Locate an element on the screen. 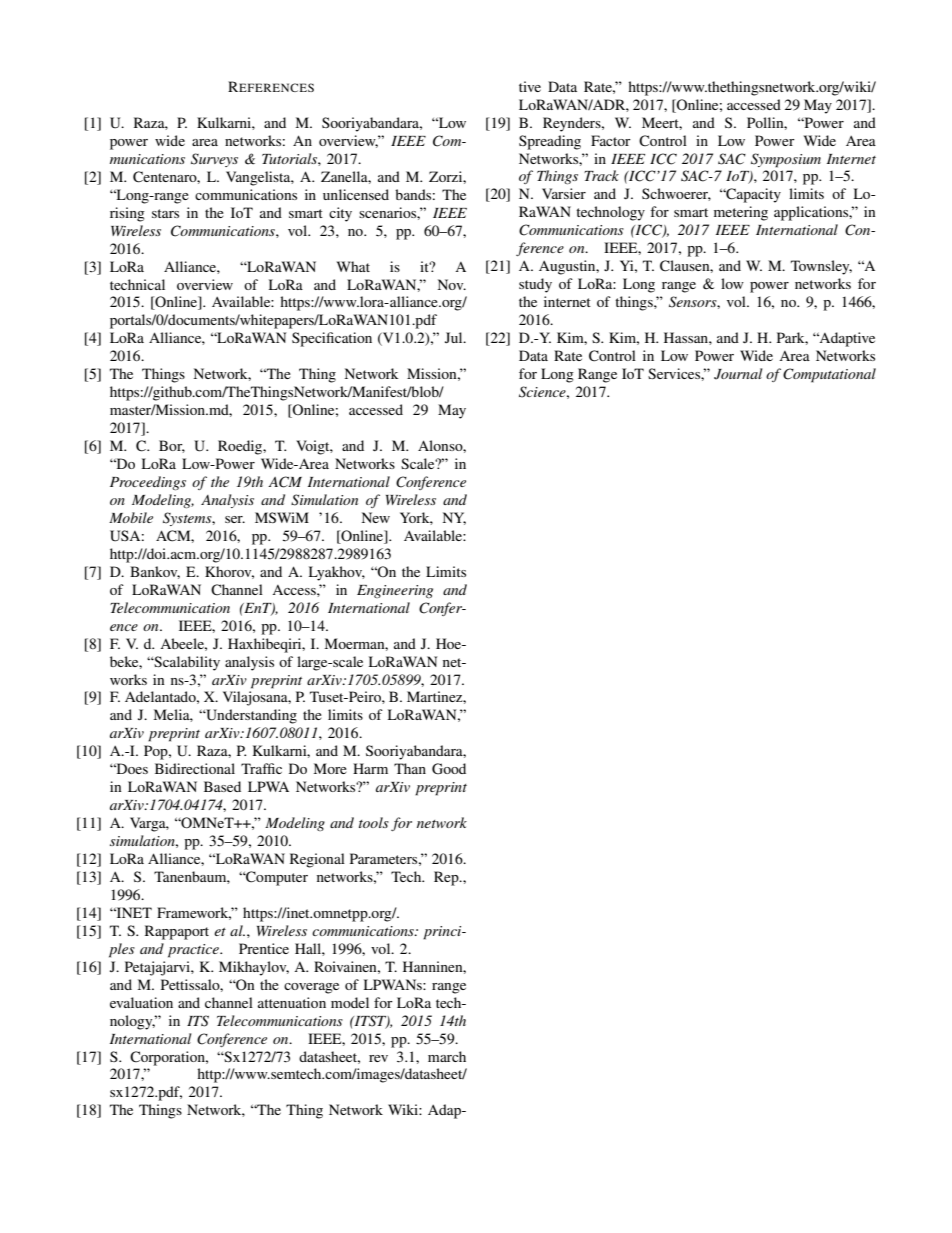  Journal is located at coordinates (738, 374).
